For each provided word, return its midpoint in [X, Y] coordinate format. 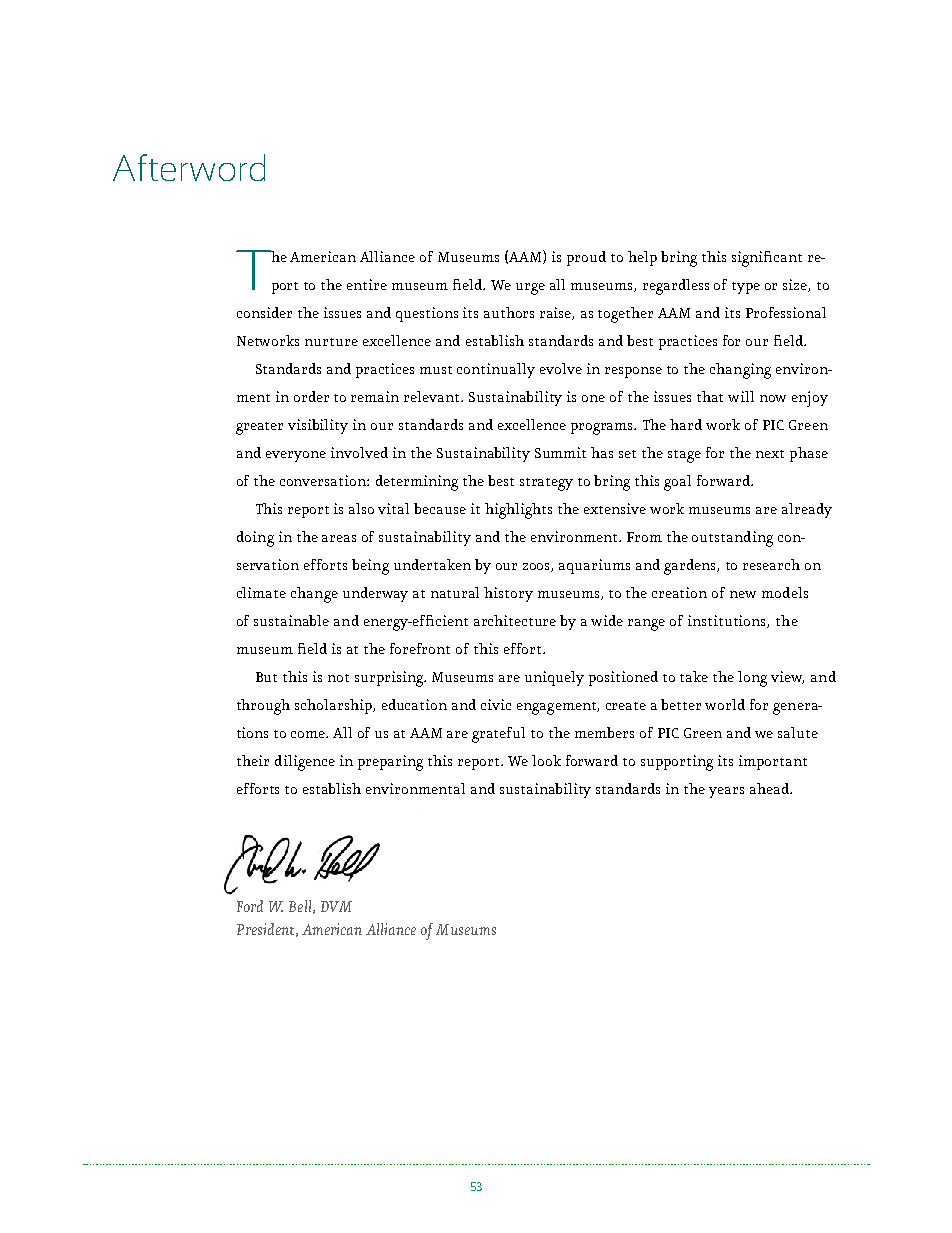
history [508, 594]
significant [767, 259]
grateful [498, 735]
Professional [786, 312]
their [253, 760]
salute [798, 732]
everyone [296, 456]
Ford [250, 906]
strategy [546, 484]
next [770, 454]
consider [264, 312]
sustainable [291, 620]
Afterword [189, 167]
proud [586, 258]
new [743, 594]
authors [509, 312]
